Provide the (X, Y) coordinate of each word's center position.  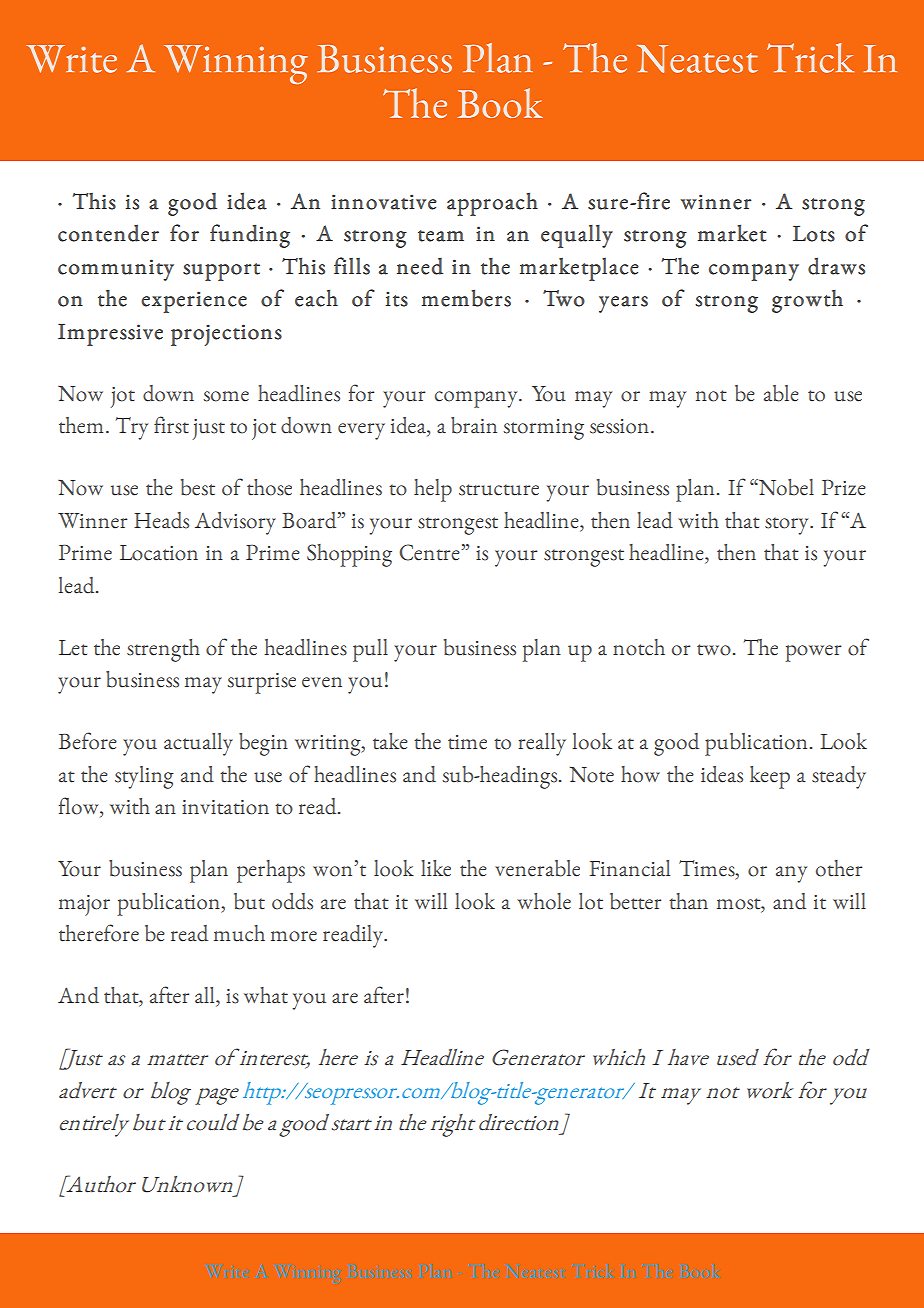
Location (159, 553)
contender (108, 233)
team (441, 236)
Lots (814, 234)
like (436, 868)
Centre (430, 552)
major (84, 905)
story (788, 526)
